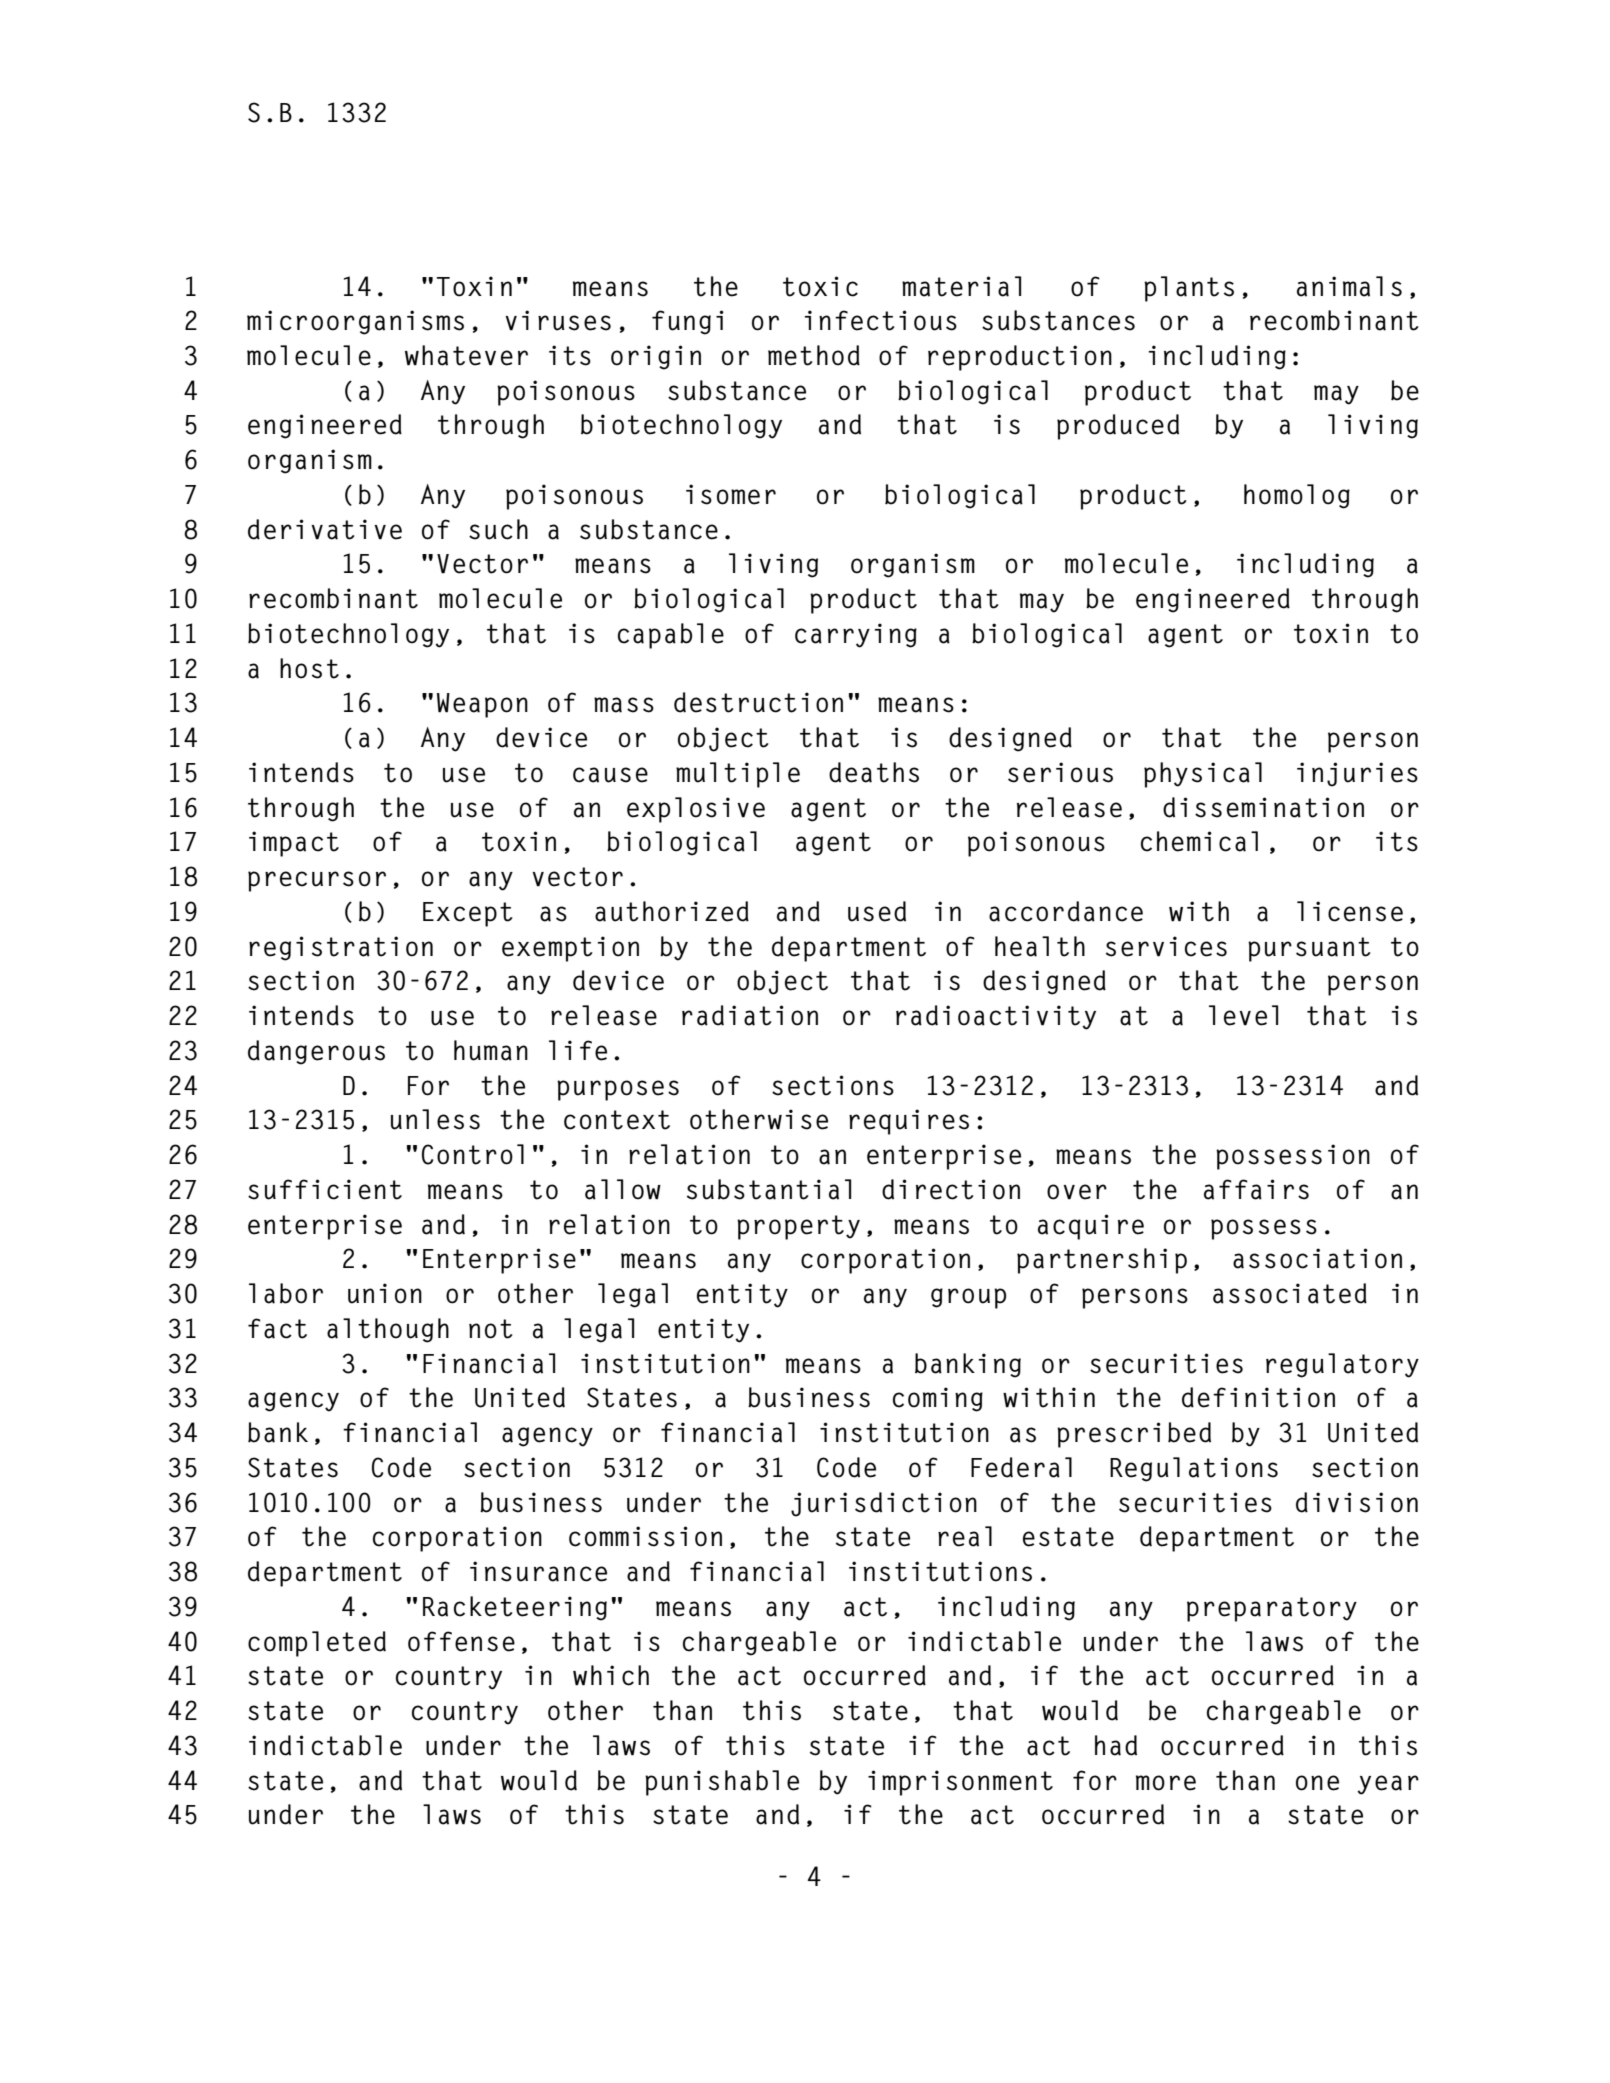  What do you see at coordinates (1309, 949) in the screenshot?
I see `pursuant` at bounding box center [1309, 949].
